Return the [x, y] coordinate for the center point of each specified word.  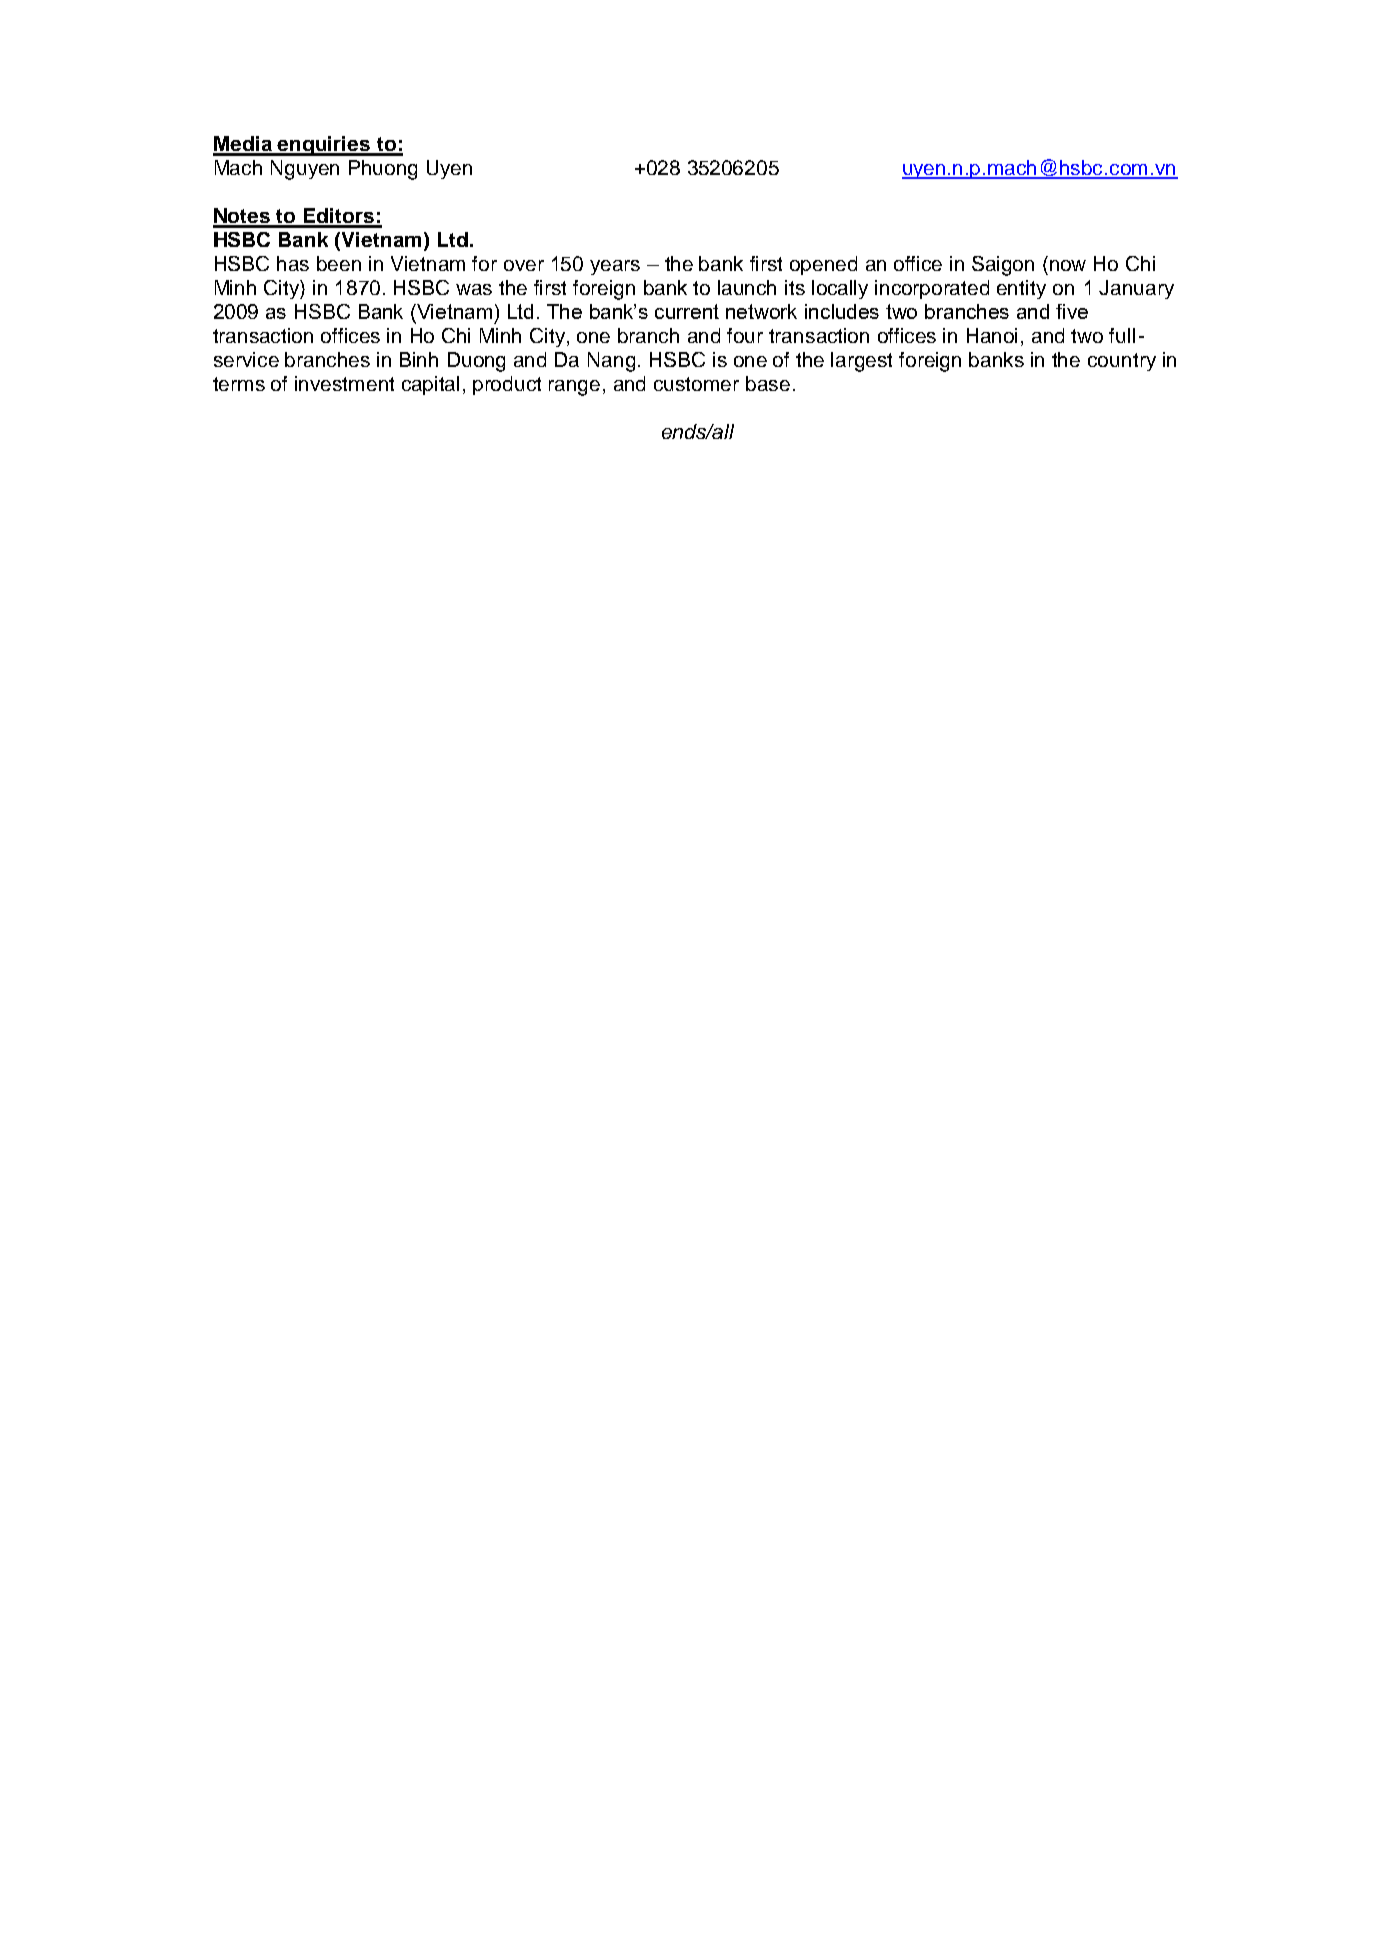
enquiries [324, 146]
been [339, 263]
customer [696, 384]
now [1068, 265]
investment [344, 383]
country [1122, 362]
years [615, 267]
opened [823, 265]
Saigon [1003, 266]
